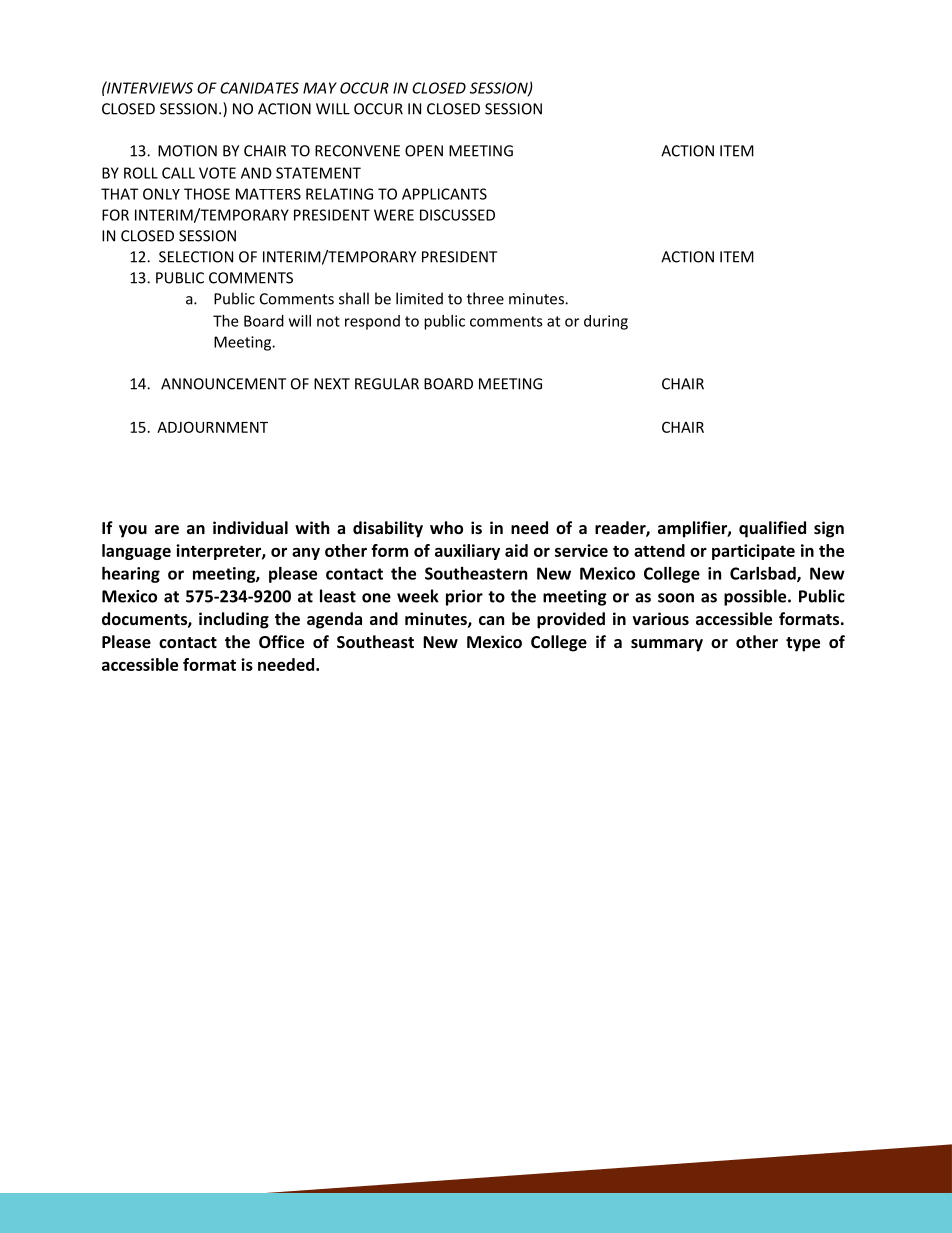 The width and height of the screenshot is (952, 1233). What do you see at coordinates (223, 384) in the screenshot?
I see `ANNOUNCEMENT` at bounding box center [223, 384].
